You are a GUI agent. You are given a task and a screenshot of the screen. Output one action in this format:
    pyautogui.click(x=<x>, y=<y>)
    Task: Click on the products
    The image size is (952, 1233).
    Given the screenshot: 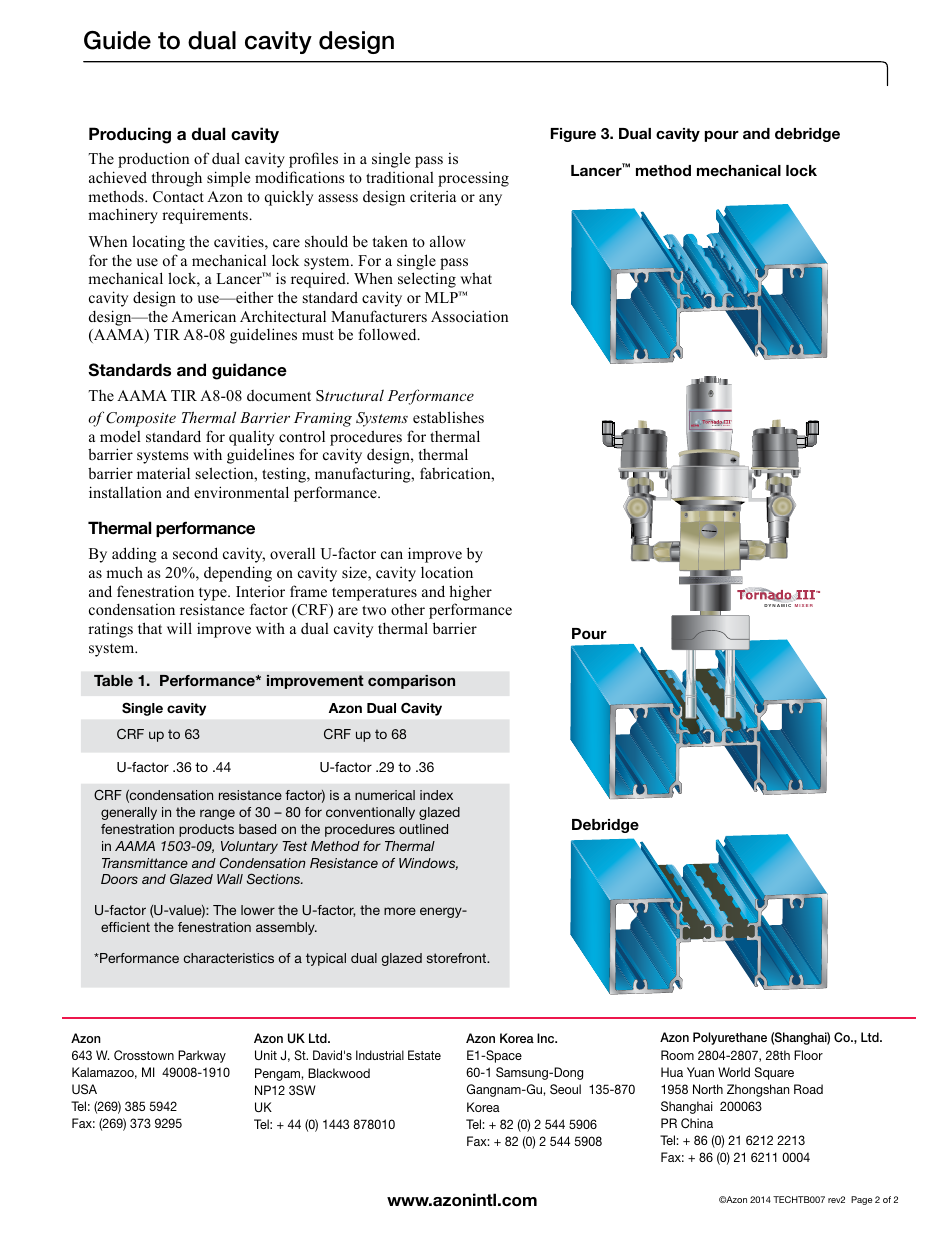 What is the action you would take?
    pyautogui.click(x=206, y=830)
